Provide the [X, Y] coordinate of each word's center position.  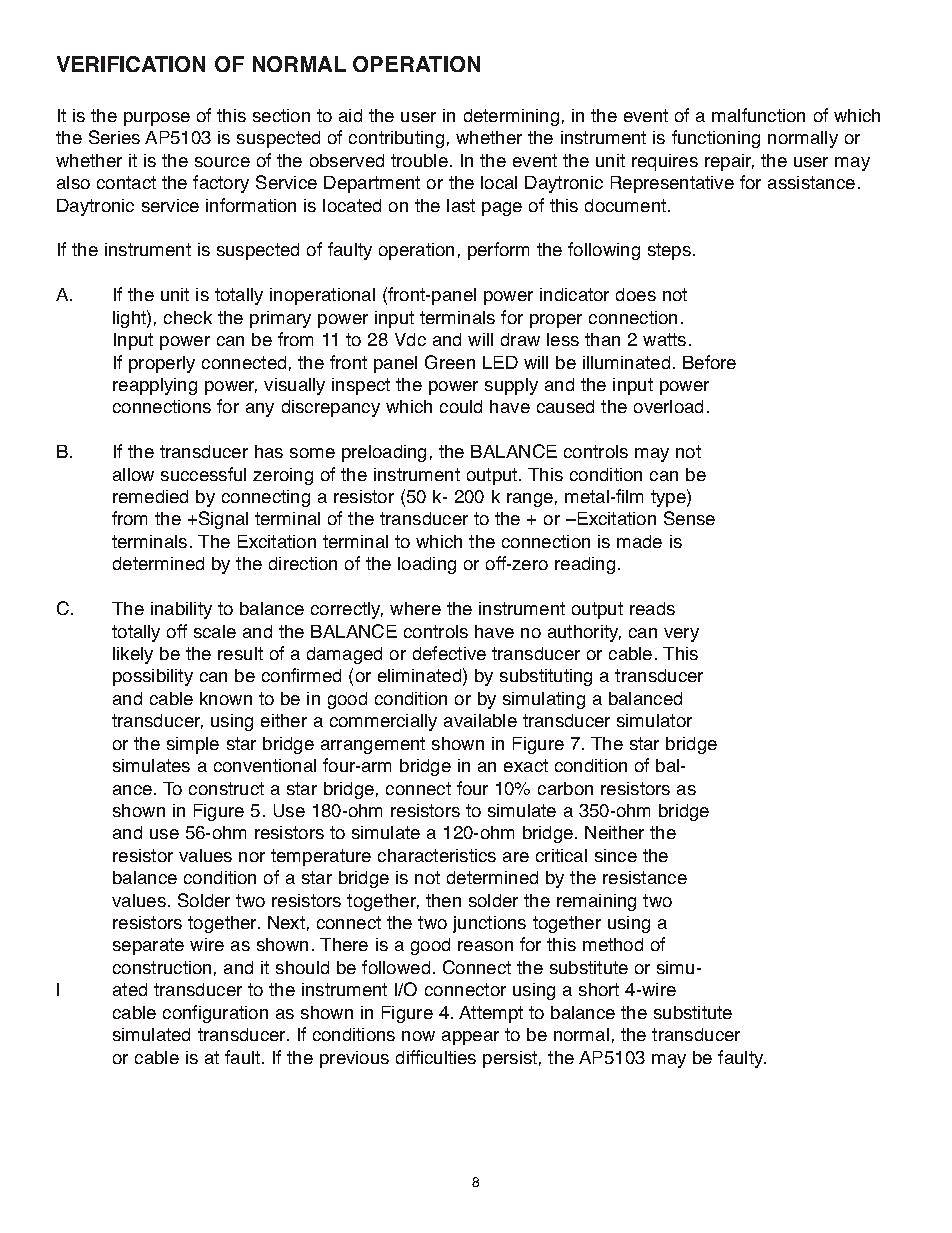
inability [181, 610]
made [639, 541]
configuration [215, 1014]
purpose [157, 119]
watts [664, 339]
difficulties [436, 1057]
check [188, 317]
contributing [396, 139]
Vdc [410, 339]
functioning [716, 139]
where [415, 608]
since [616, 855]
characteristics [437, 855]
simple [193, 745]
